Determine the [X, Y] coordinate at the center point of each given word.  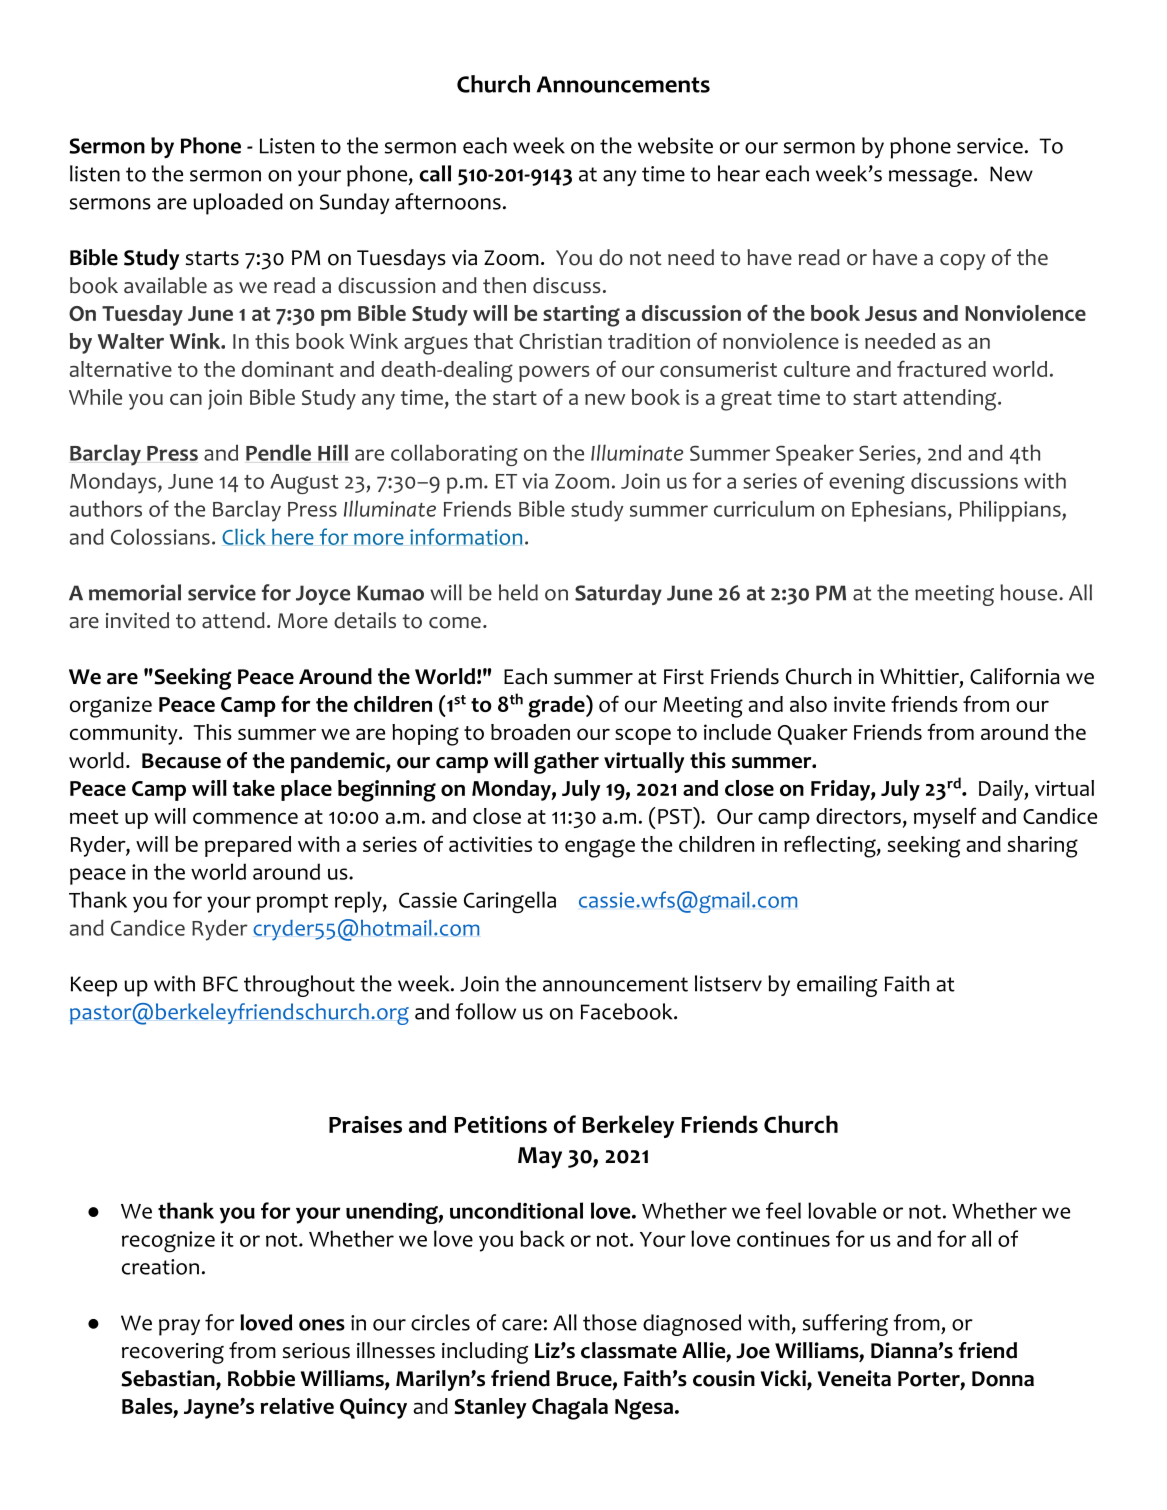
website [675, 145]
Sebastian [169, 1379]
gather [566, 763]
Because [181, 761]
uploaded [238, 204]
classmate [629, 1350]
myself [945, 818]
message [930, 178]
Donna [1003, 1379]
